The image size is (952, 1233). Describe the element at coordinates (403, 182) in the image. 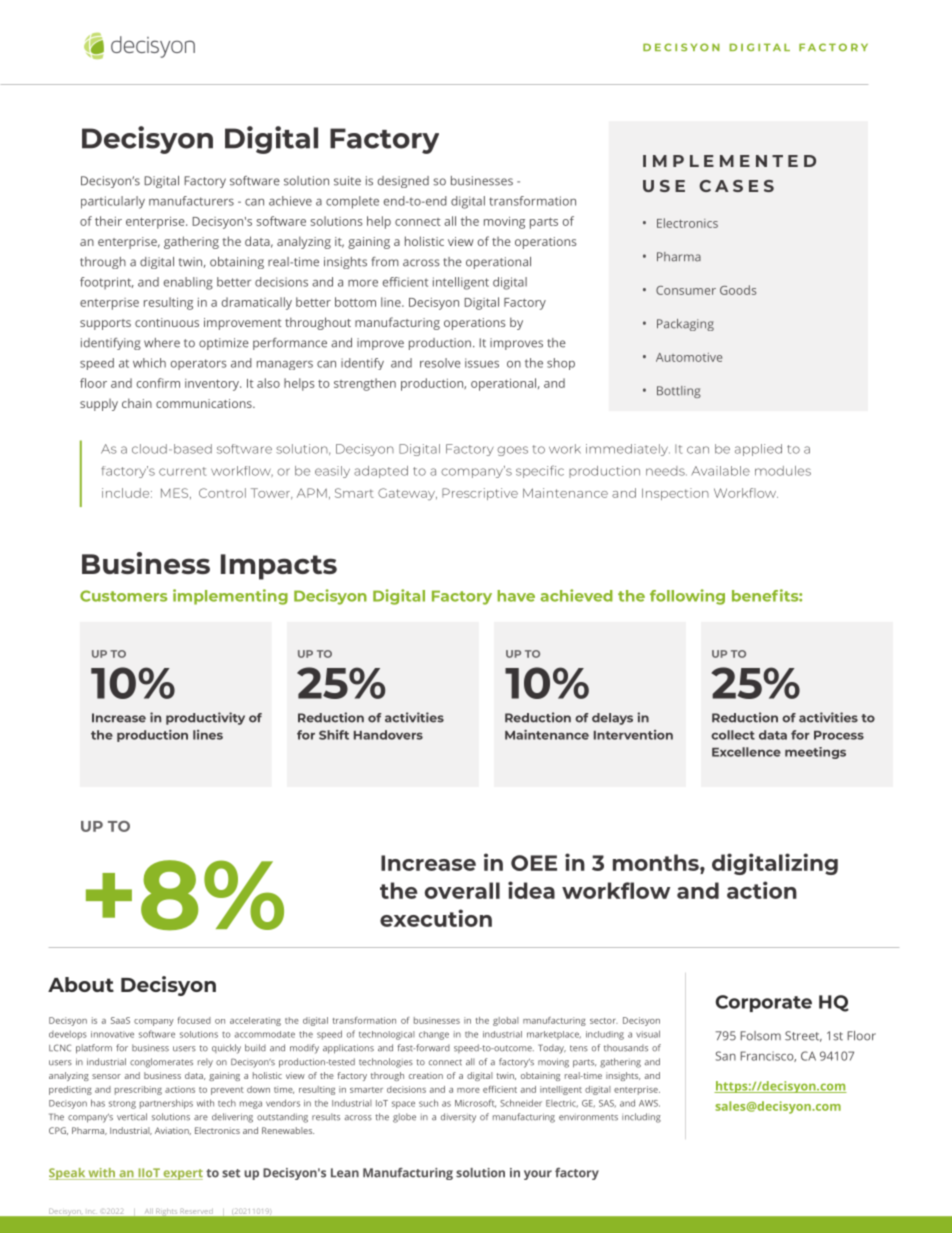

I see `designed` at that location.
